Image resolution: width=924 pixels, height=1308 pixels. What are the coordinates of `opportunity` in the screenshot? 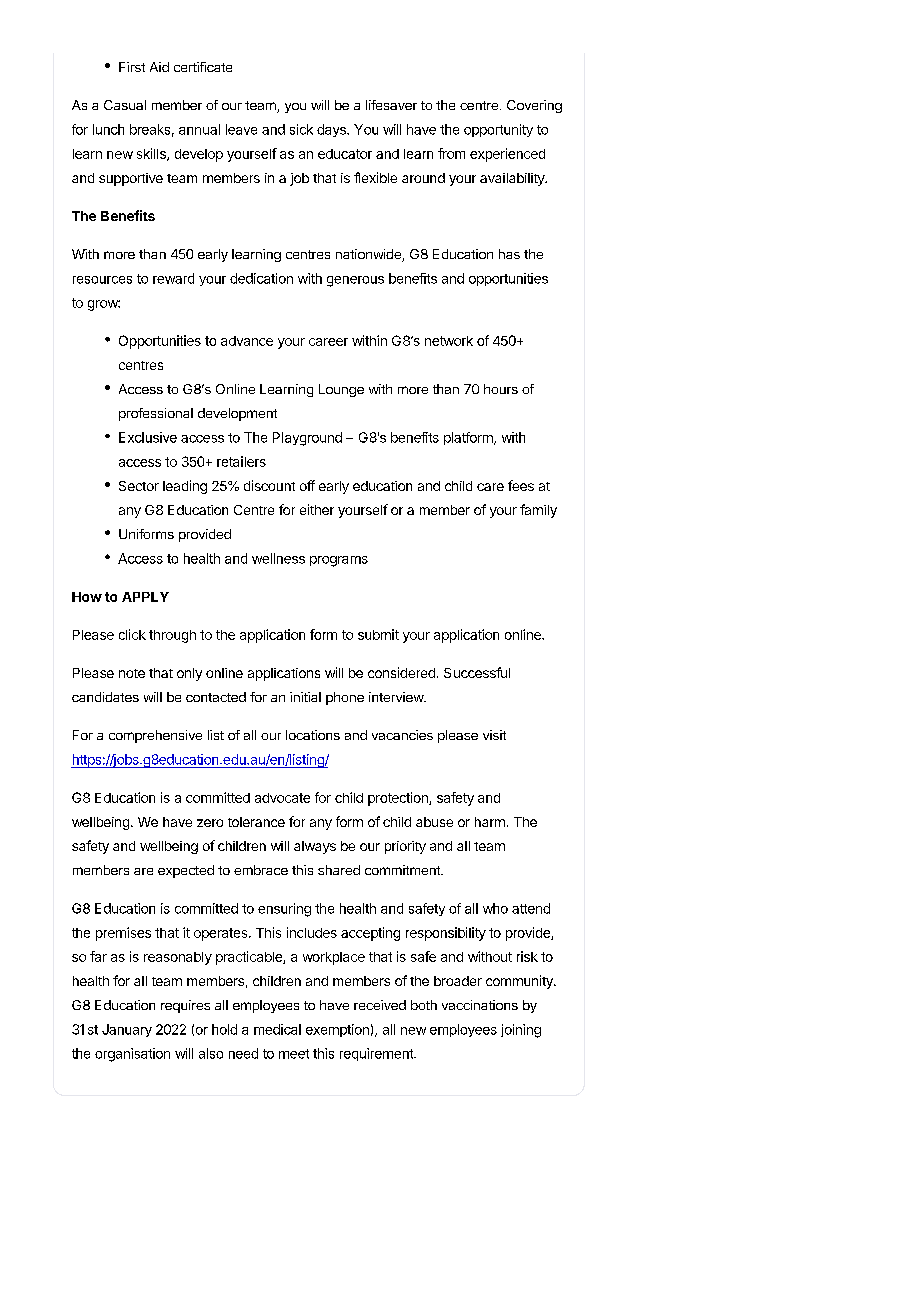 It's located at (498, 130).
